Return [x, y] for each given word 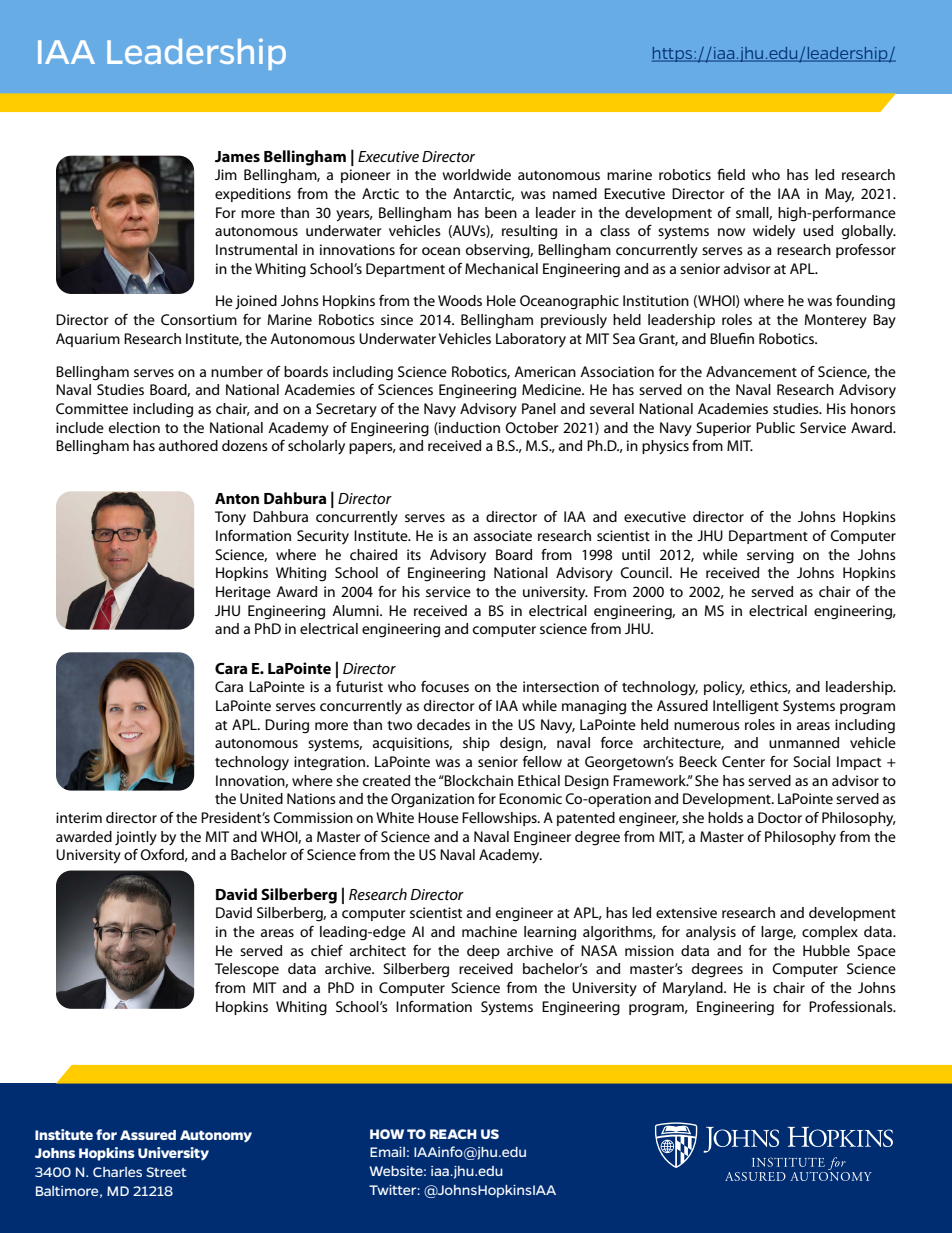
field [731, 174]
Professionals [852, 1006]
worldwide [476, 174]
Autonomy [216, 1136]
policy [724, 688]
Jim [226, 174]
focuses [445, 686]
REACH [453, 1134]
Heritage [243, 593]
